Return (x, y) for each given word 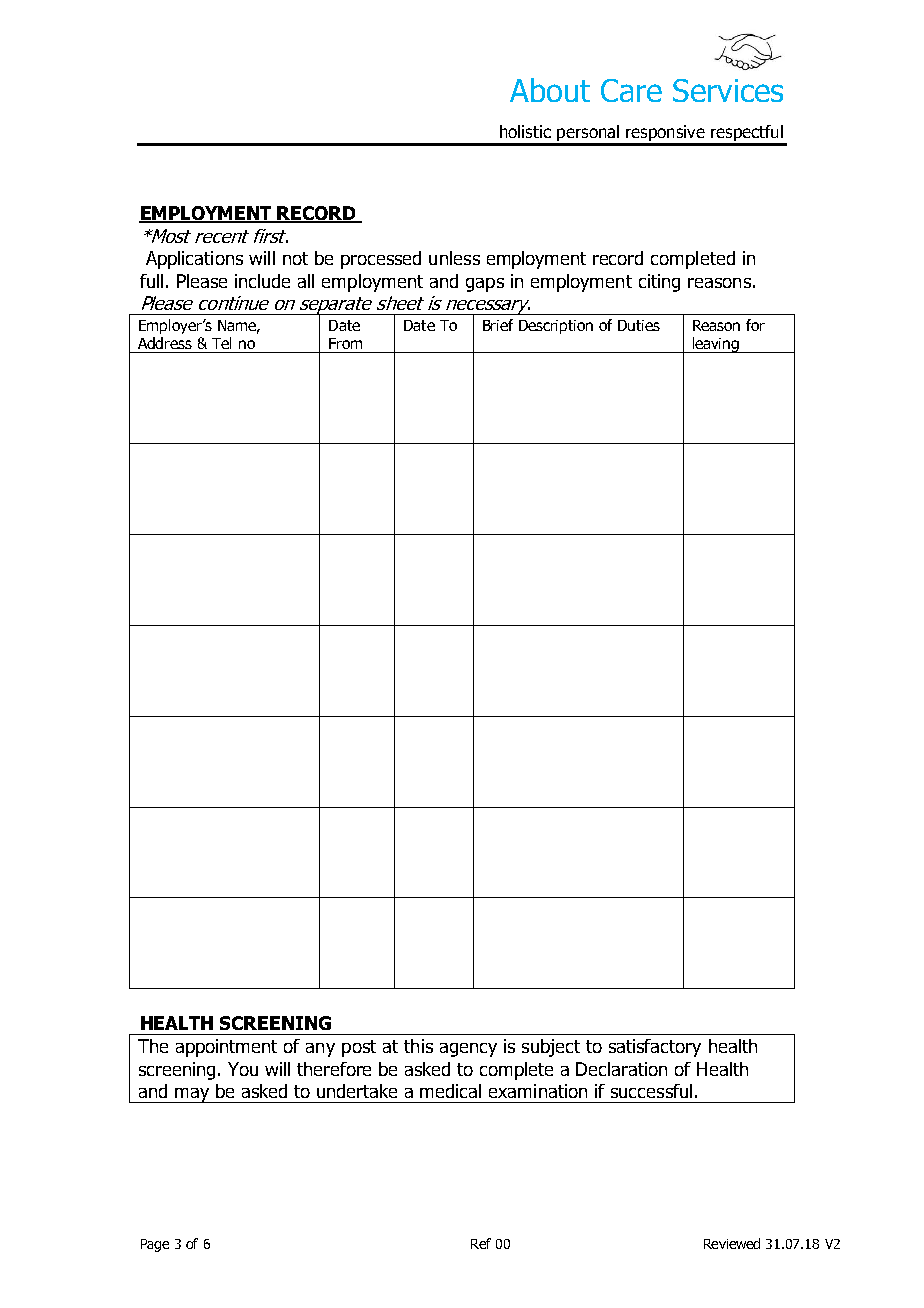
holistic (525, 131)
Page (155, 1245)
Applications (194, 260)
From (345, 343)
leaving (715, 345)
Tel (221, 343)
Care (631, 90)
